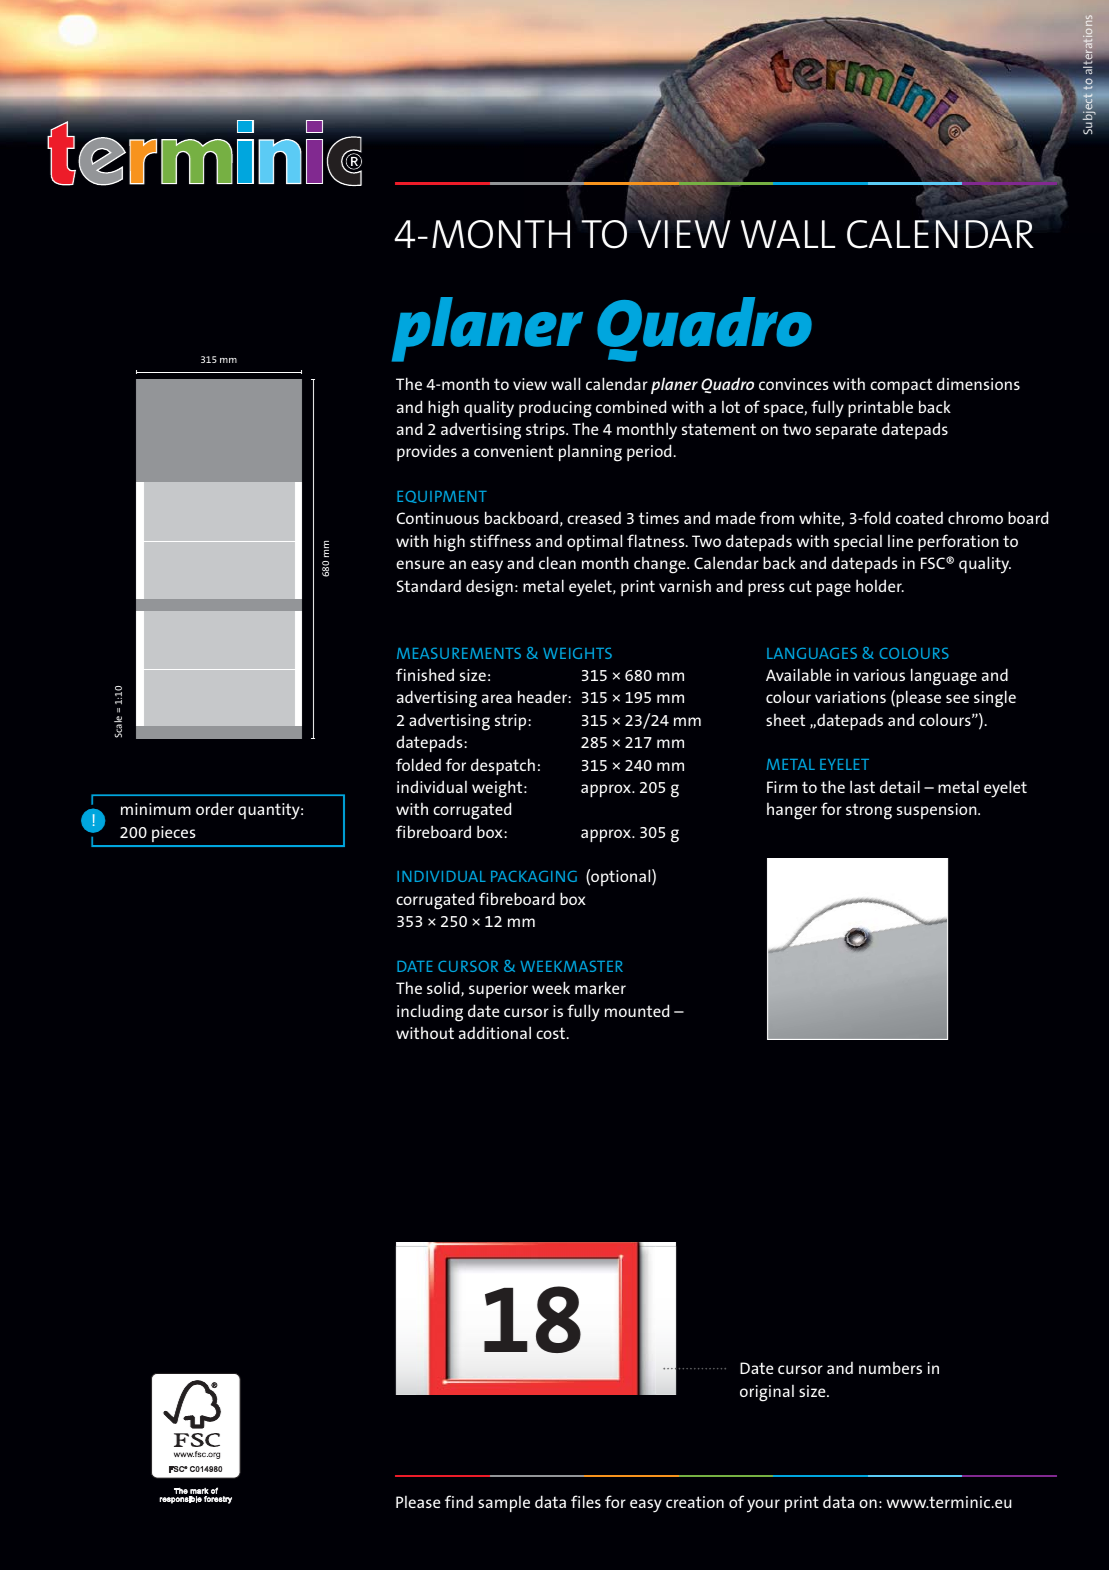  What do you see at coordinates (763, 1506) in the screenshot?
I see `your` at bounding box center [763, 1506].
